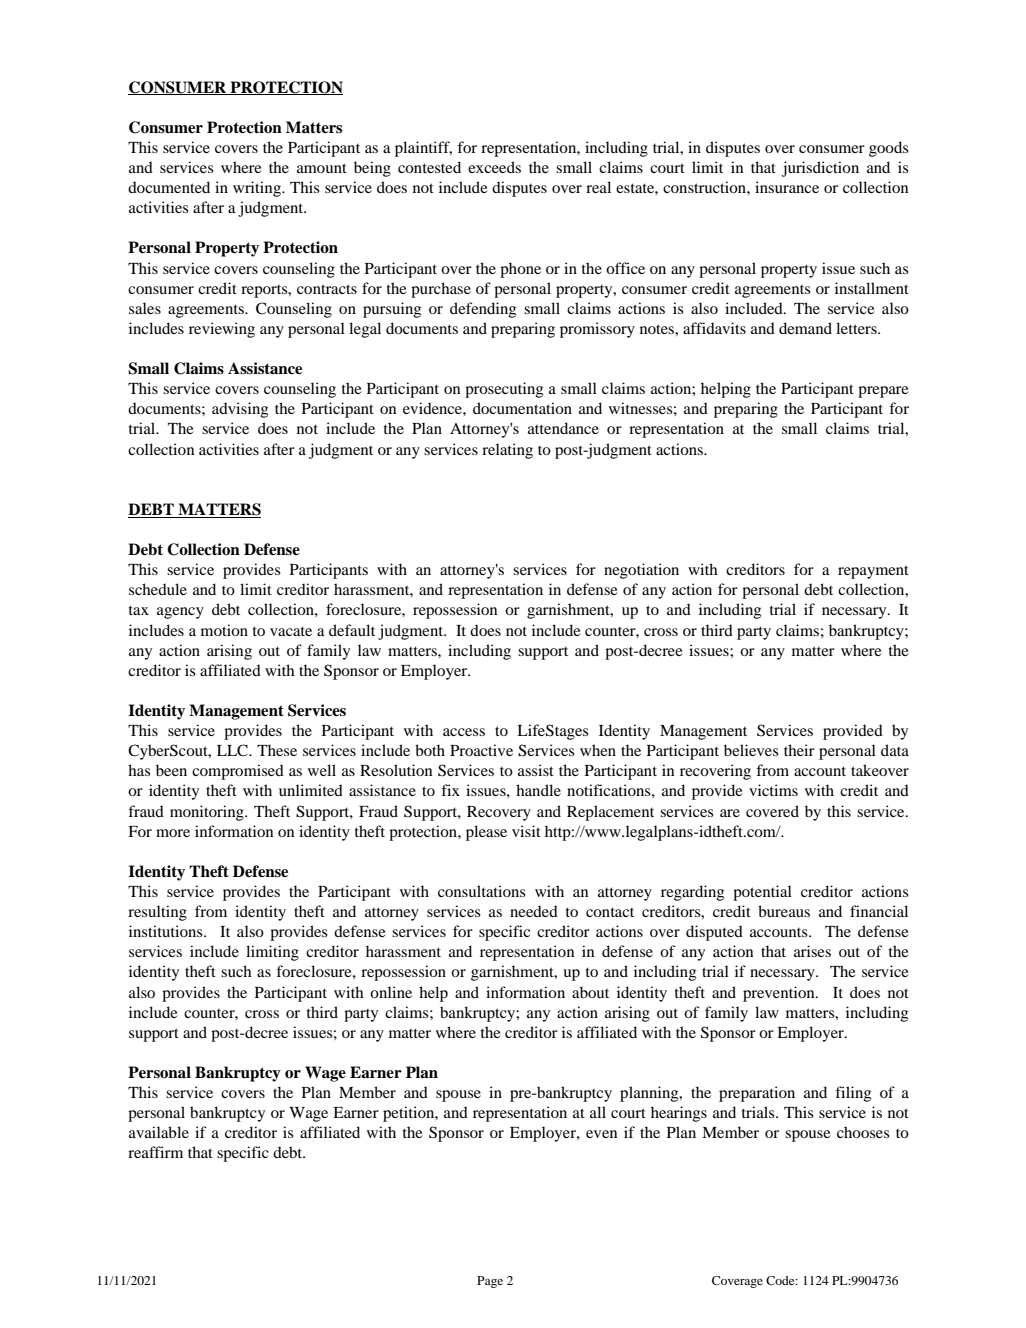 The height and width of the screenshot is (1328, 1026). Describe the element at coordinates (534, 911) in the screenshot. I see `needed` at that location.
